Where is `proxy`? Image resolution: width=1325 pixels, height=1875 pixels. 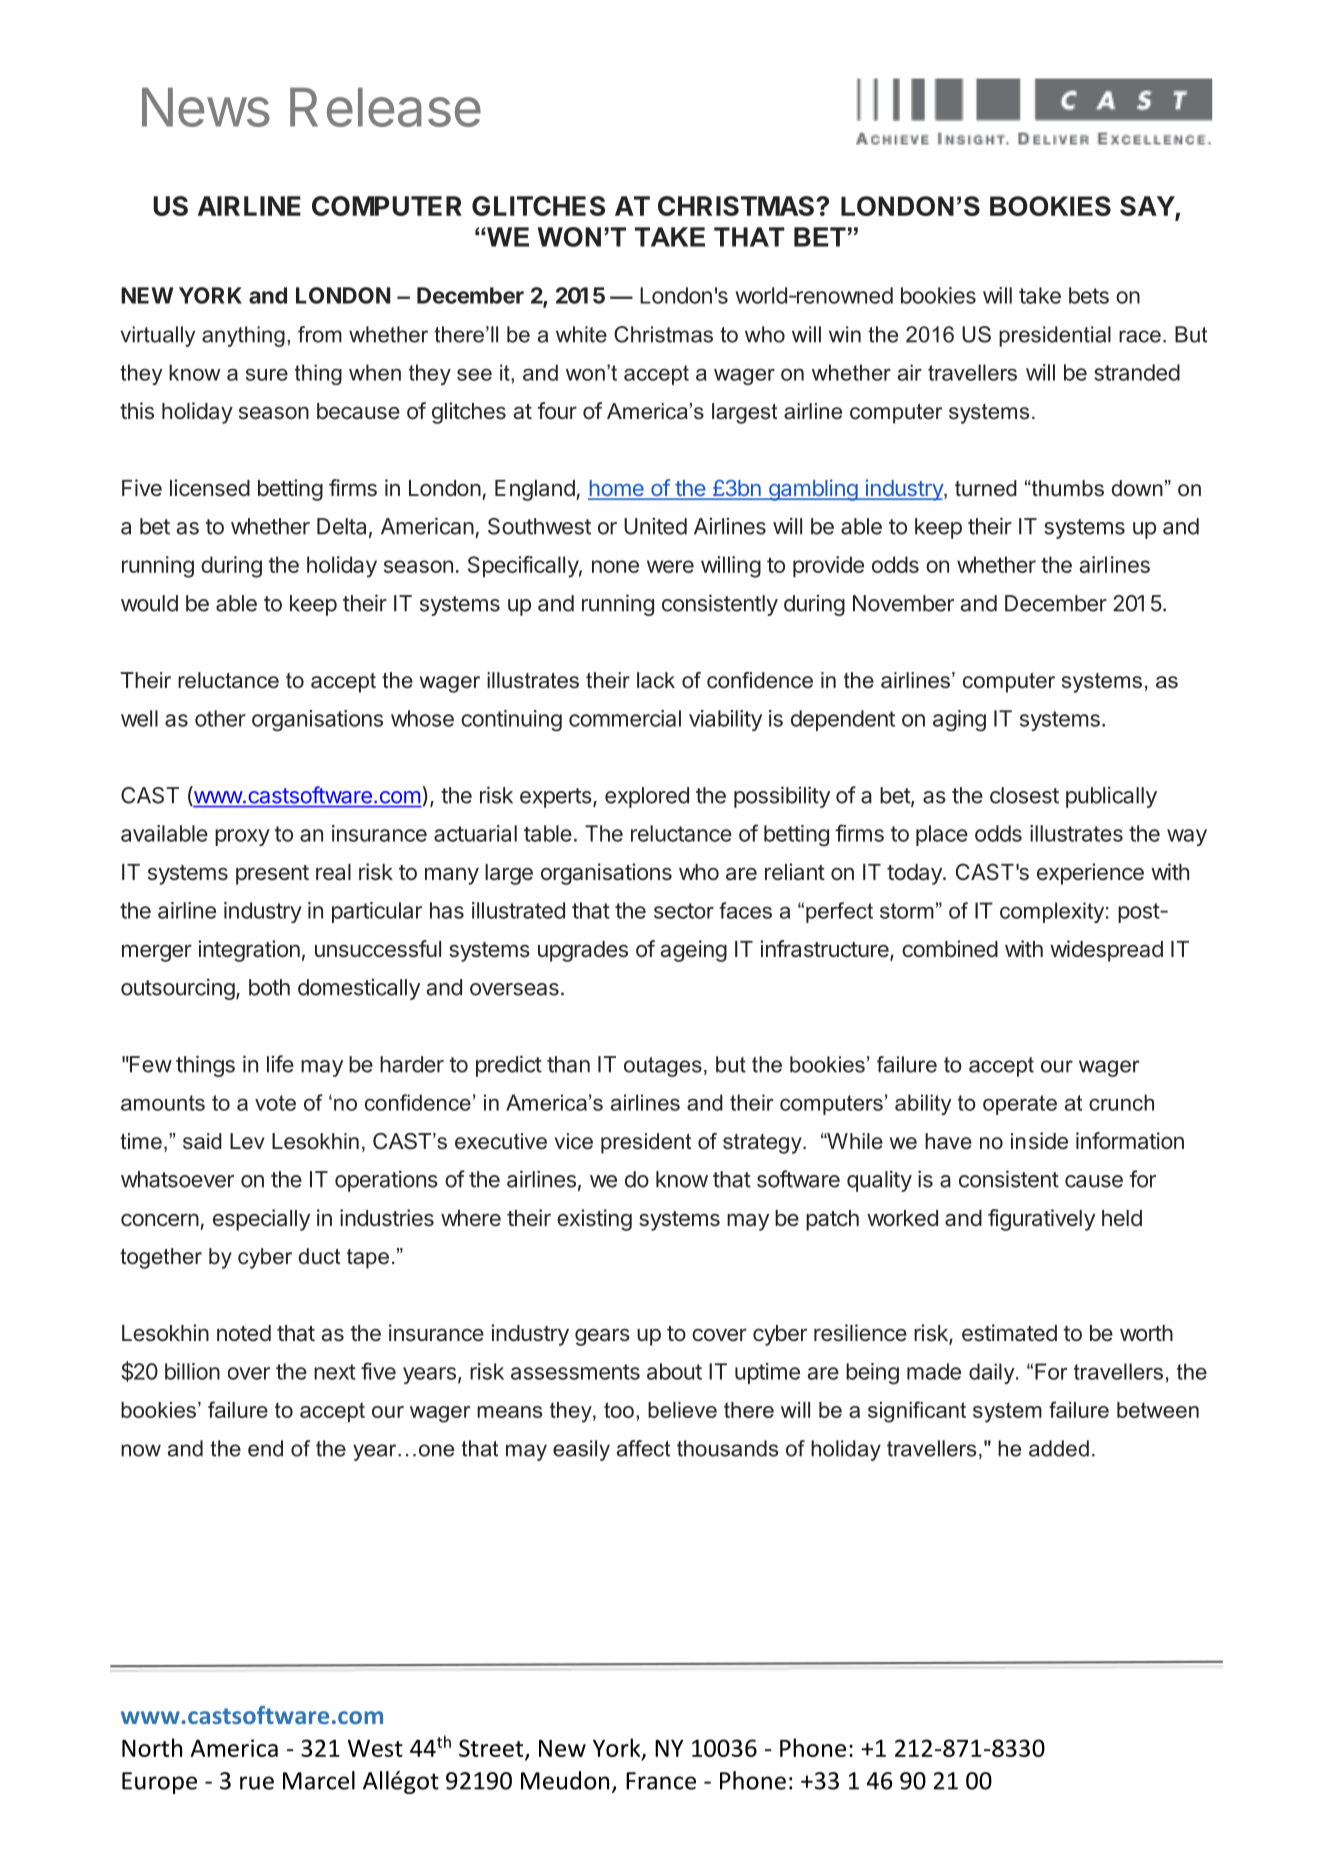 proxy is located at coordinates (242, 837).
